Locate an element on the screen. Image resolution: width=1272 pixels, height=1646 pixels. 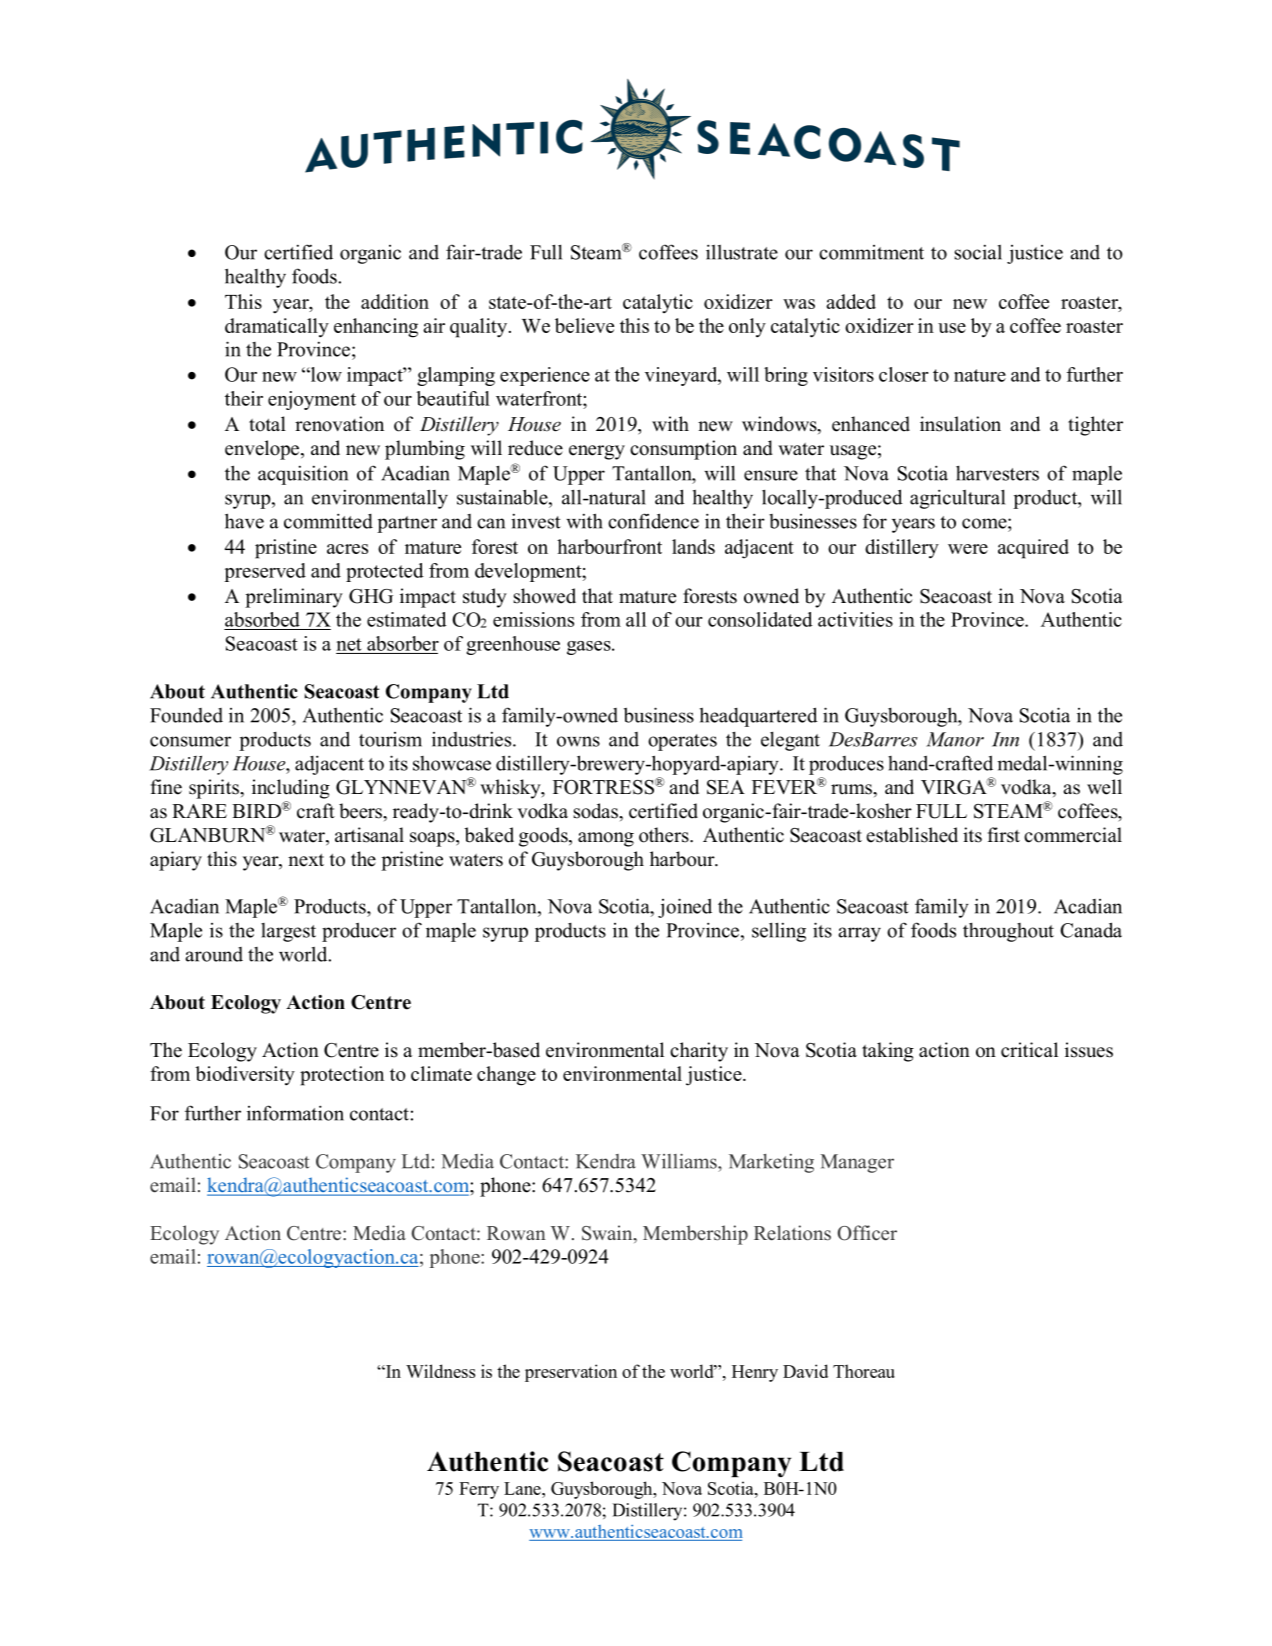
Manager is located at coordinates (857, 1163).
